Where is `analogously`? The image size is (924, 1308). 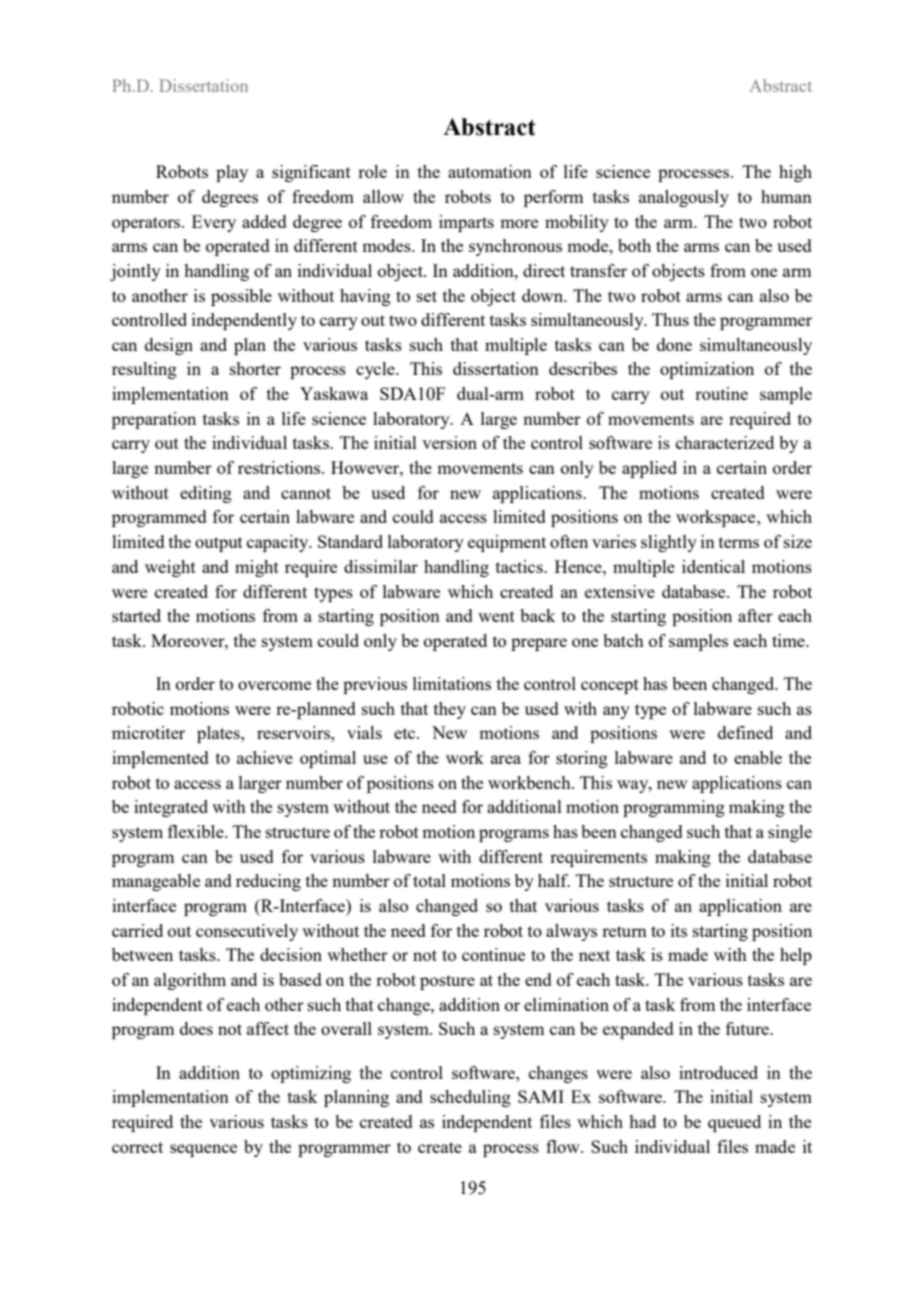
analogously is located at coordinates (684, 198).
